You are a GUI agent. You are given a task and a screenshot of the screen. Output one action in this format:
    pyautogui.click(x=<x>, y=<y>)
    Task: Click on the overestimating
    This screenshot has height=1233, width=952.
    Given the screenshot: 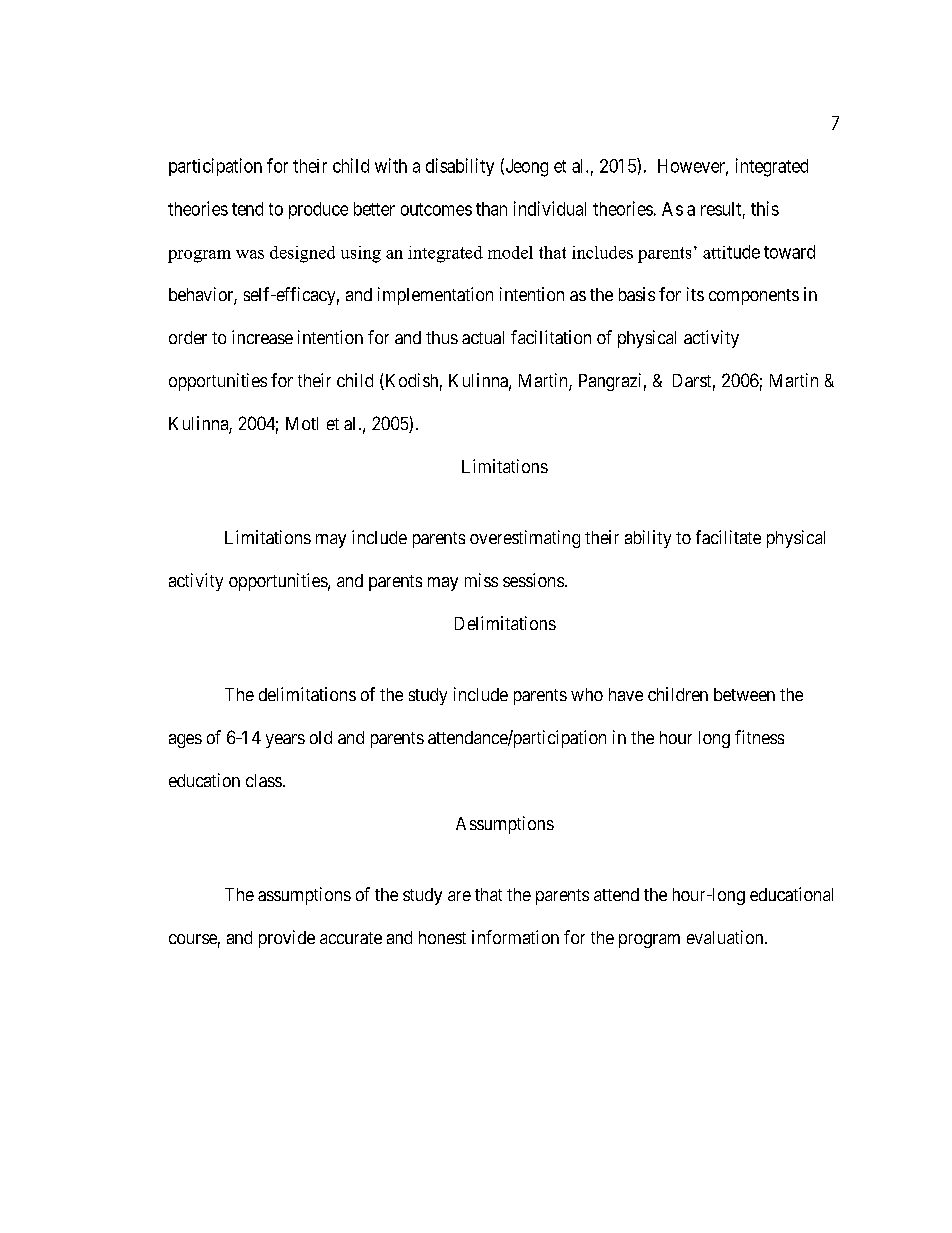 What is the action you would take?
    pyautogui.click(x=525, y=539)
